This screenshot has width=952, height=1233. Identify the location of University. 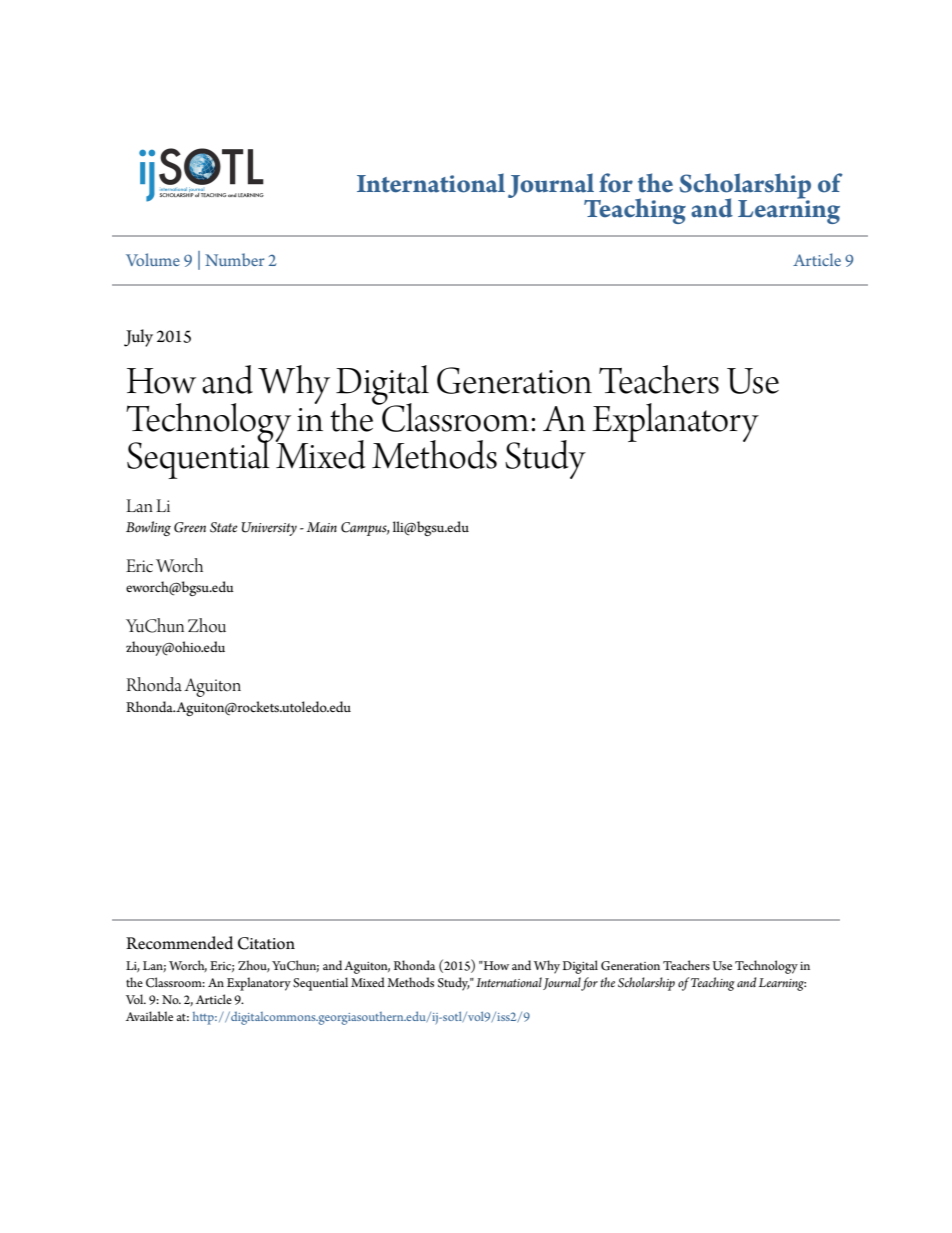
(269, 529).
